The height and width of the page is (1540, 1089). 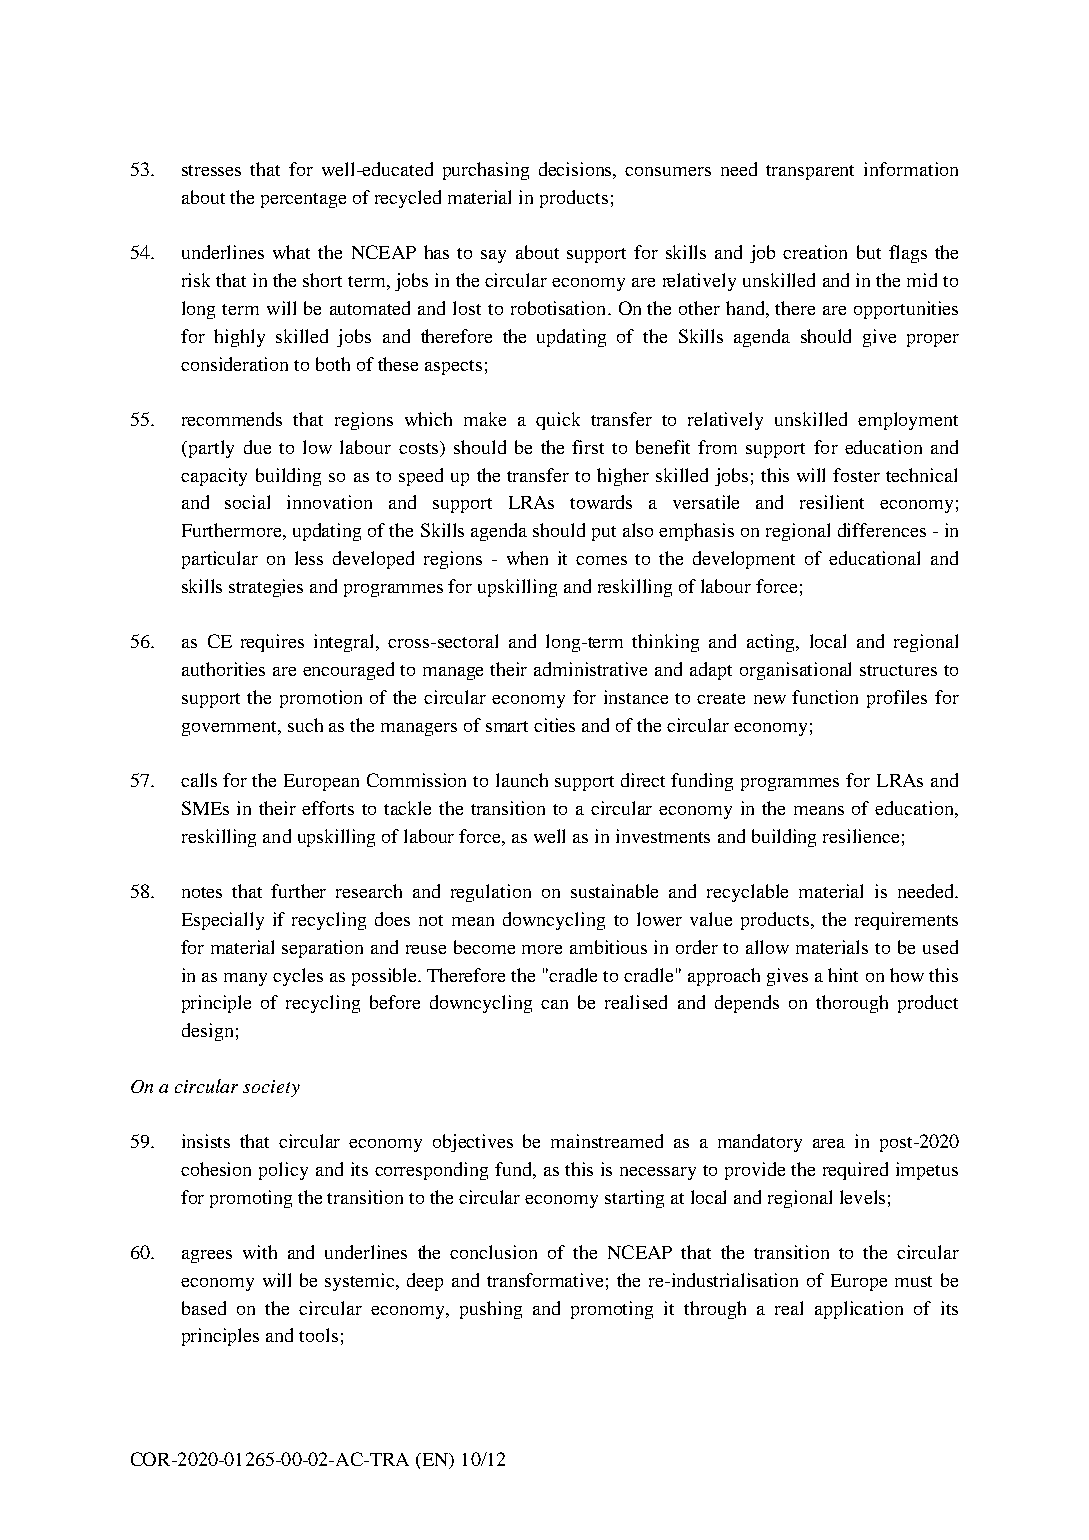 What do you see at coordinates (588, 447) in the page?
I see `first` at bounding box center [588, 447].
